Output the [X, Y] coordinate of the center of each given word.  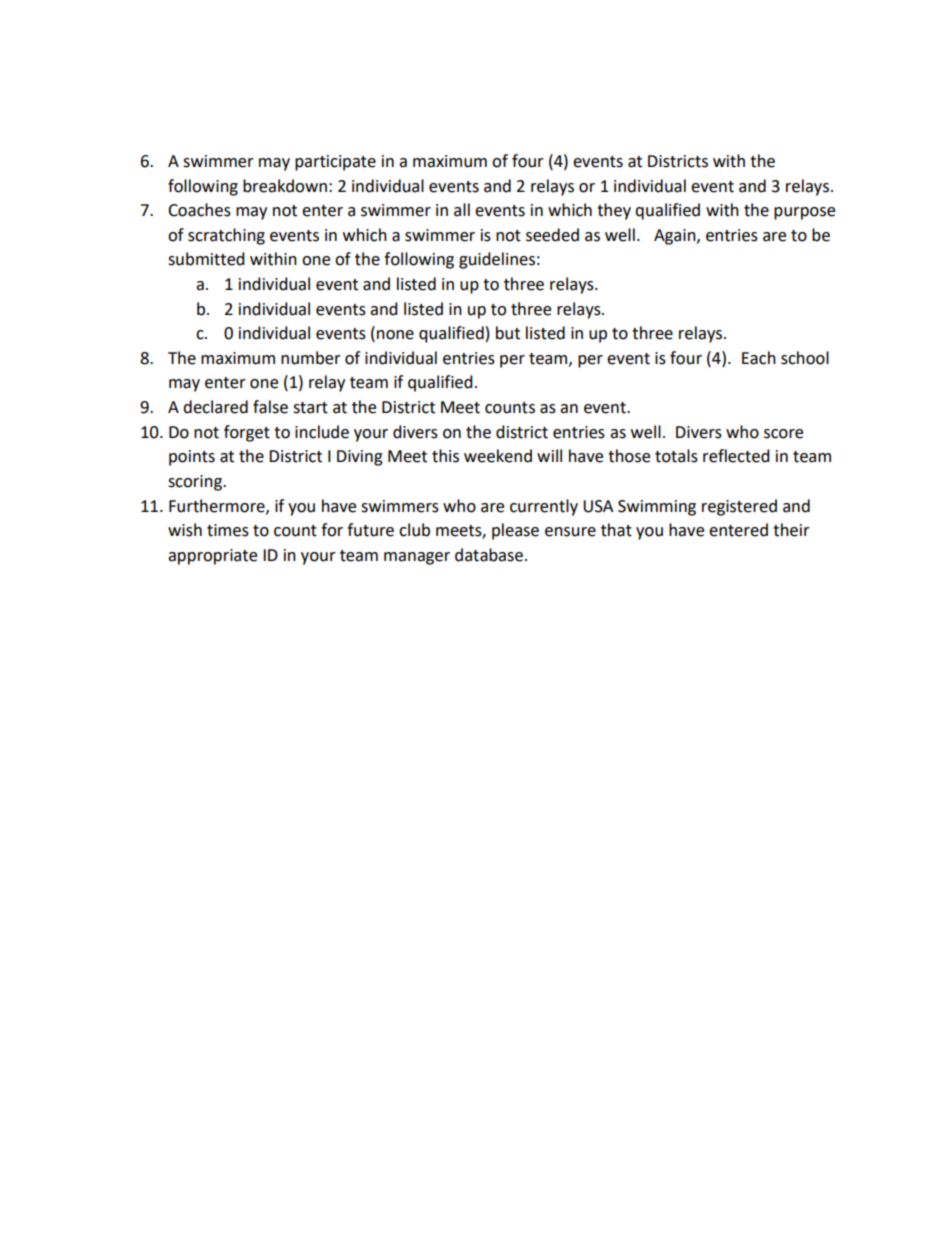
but [508, 333]
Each [759, 358]
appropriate [212, 557]
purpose [804, 213]
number [311, 358]
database [489, 555]
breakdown [285, 186]
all [462, 210]
